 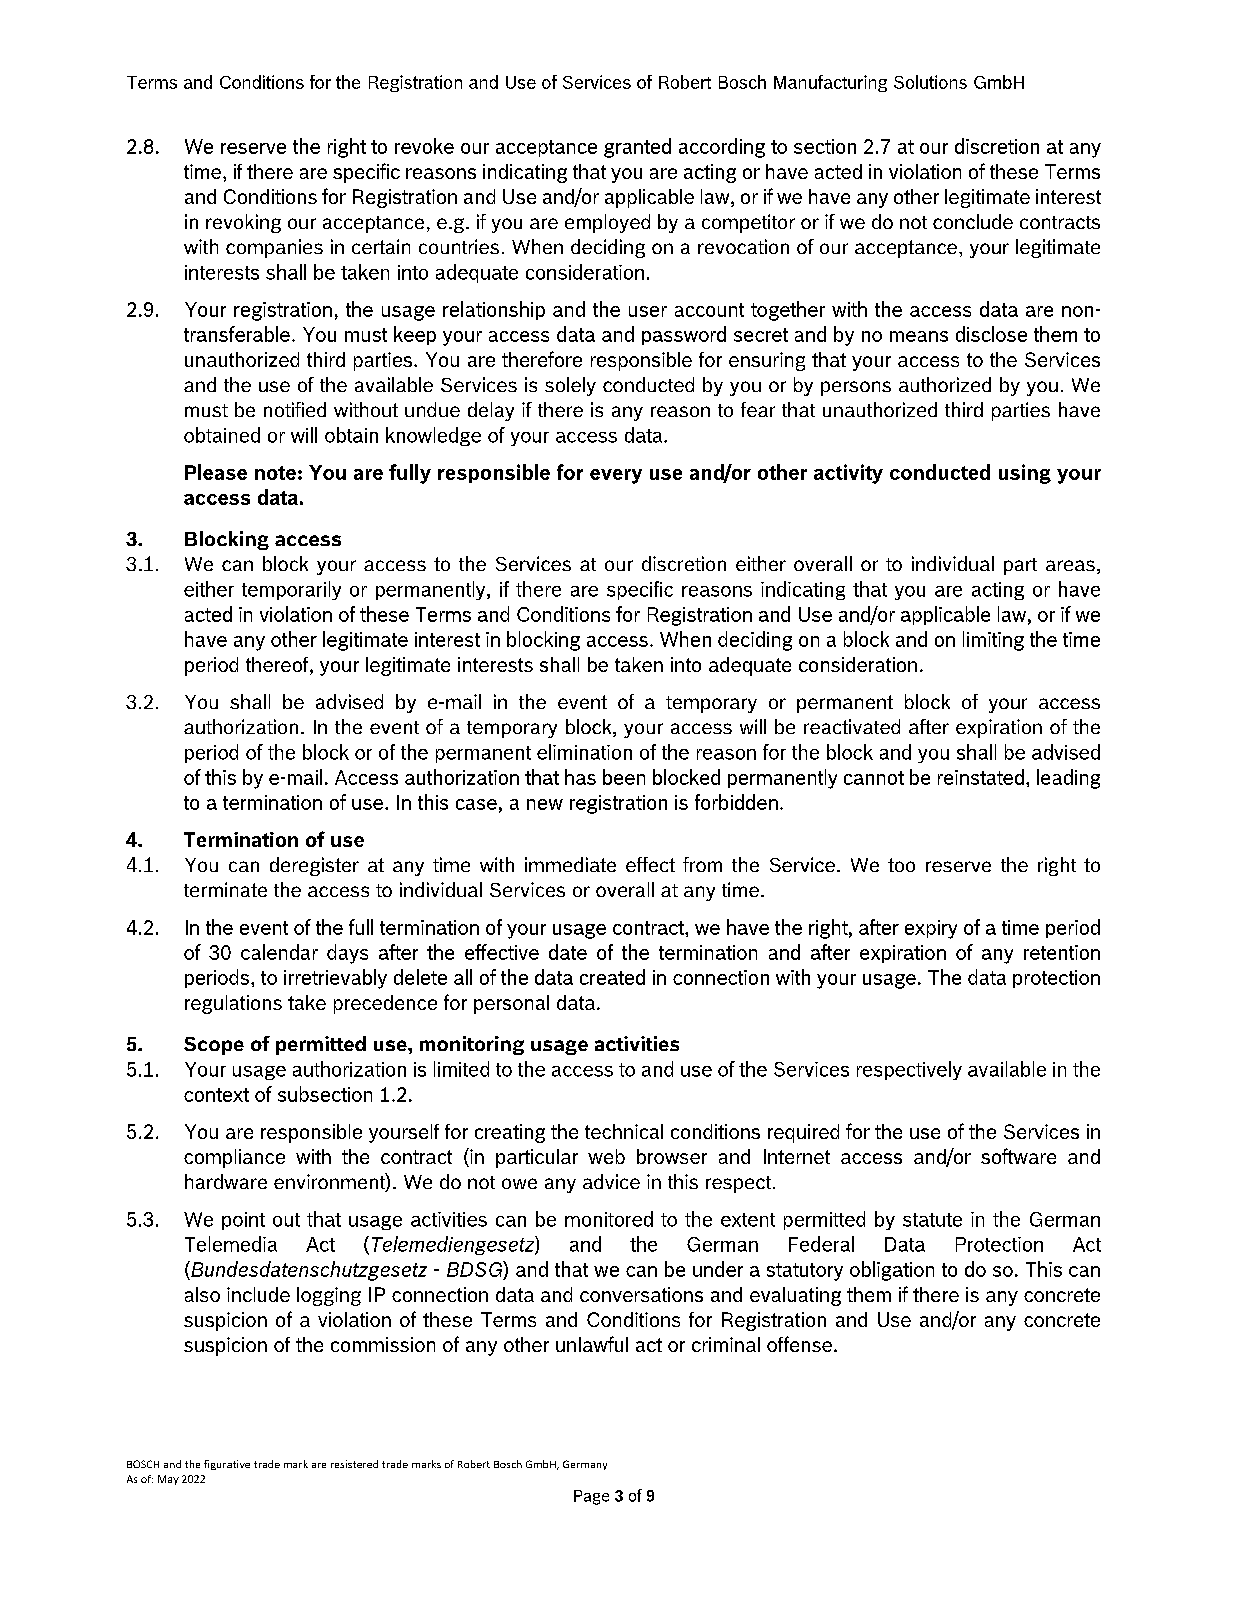 I want to click on using, so click(x=1025, y=474).
